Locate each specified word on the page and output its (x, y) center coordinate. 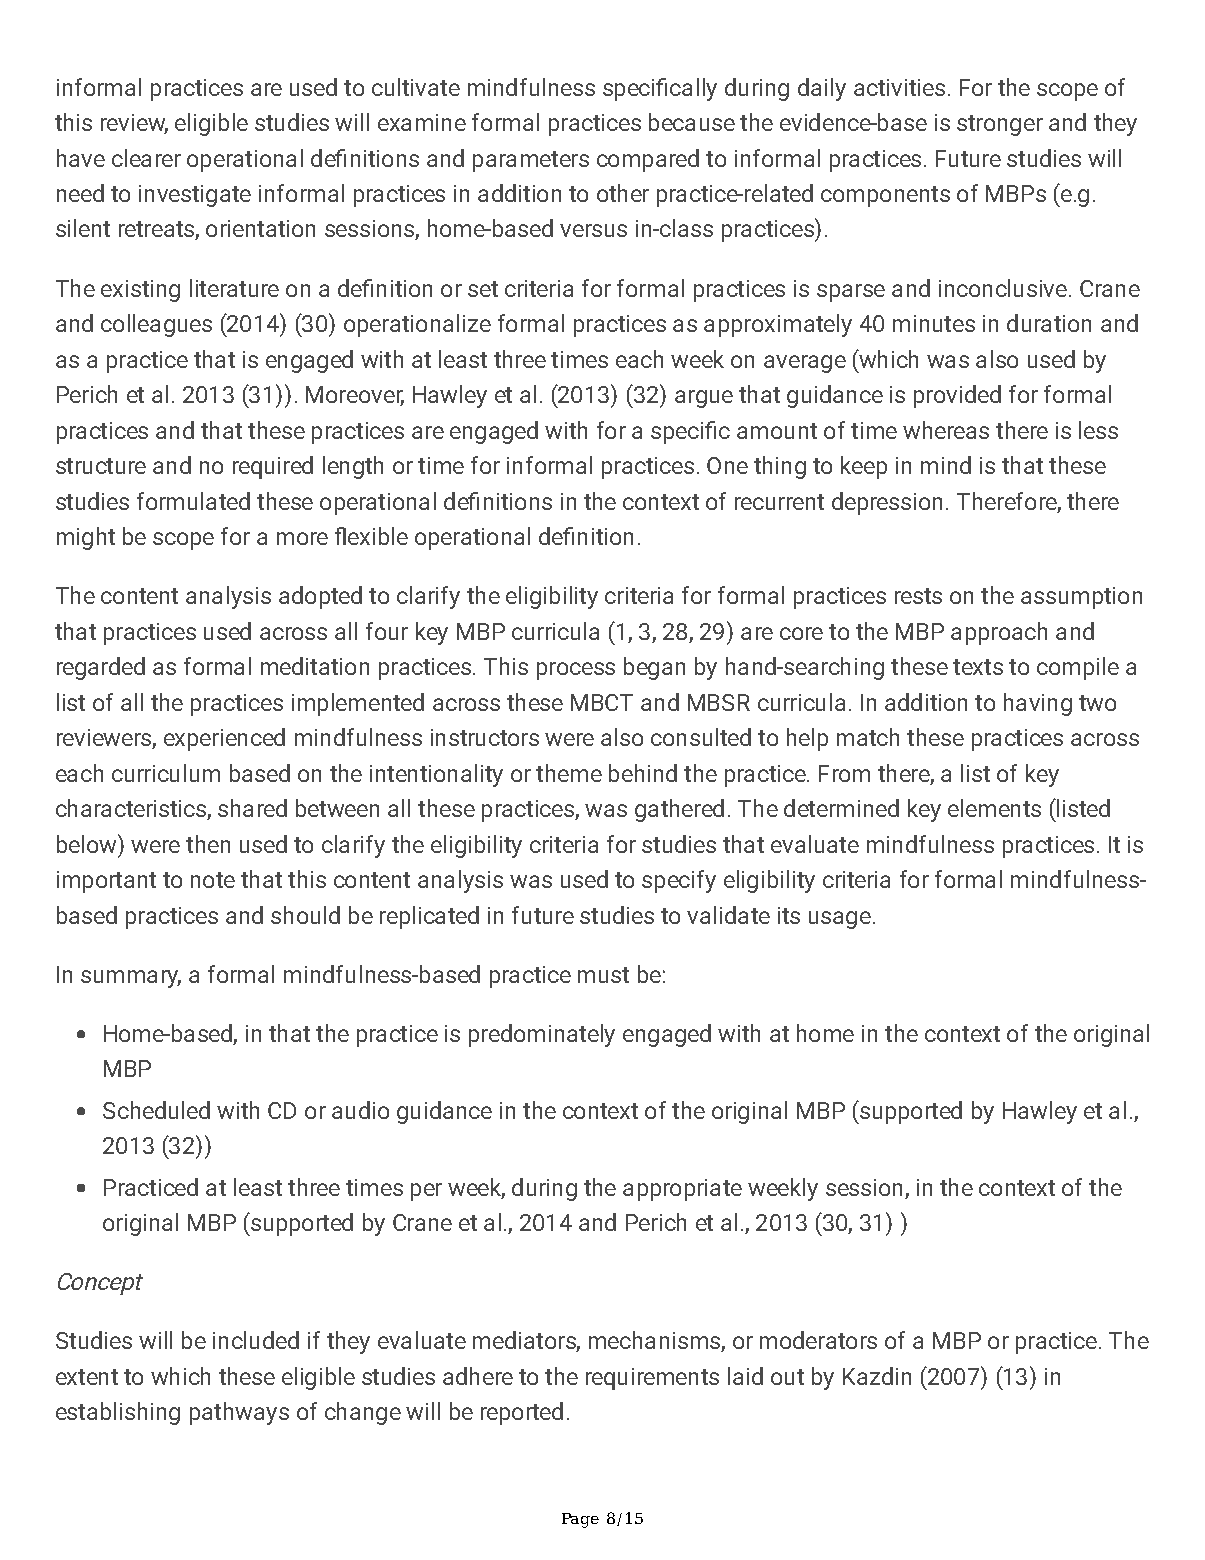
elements (994, 808)
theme (569, 773)
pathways (239, 1413)
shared (252, 808)
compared (648, 160)
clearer (146, 158)
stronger (1000, 125)
